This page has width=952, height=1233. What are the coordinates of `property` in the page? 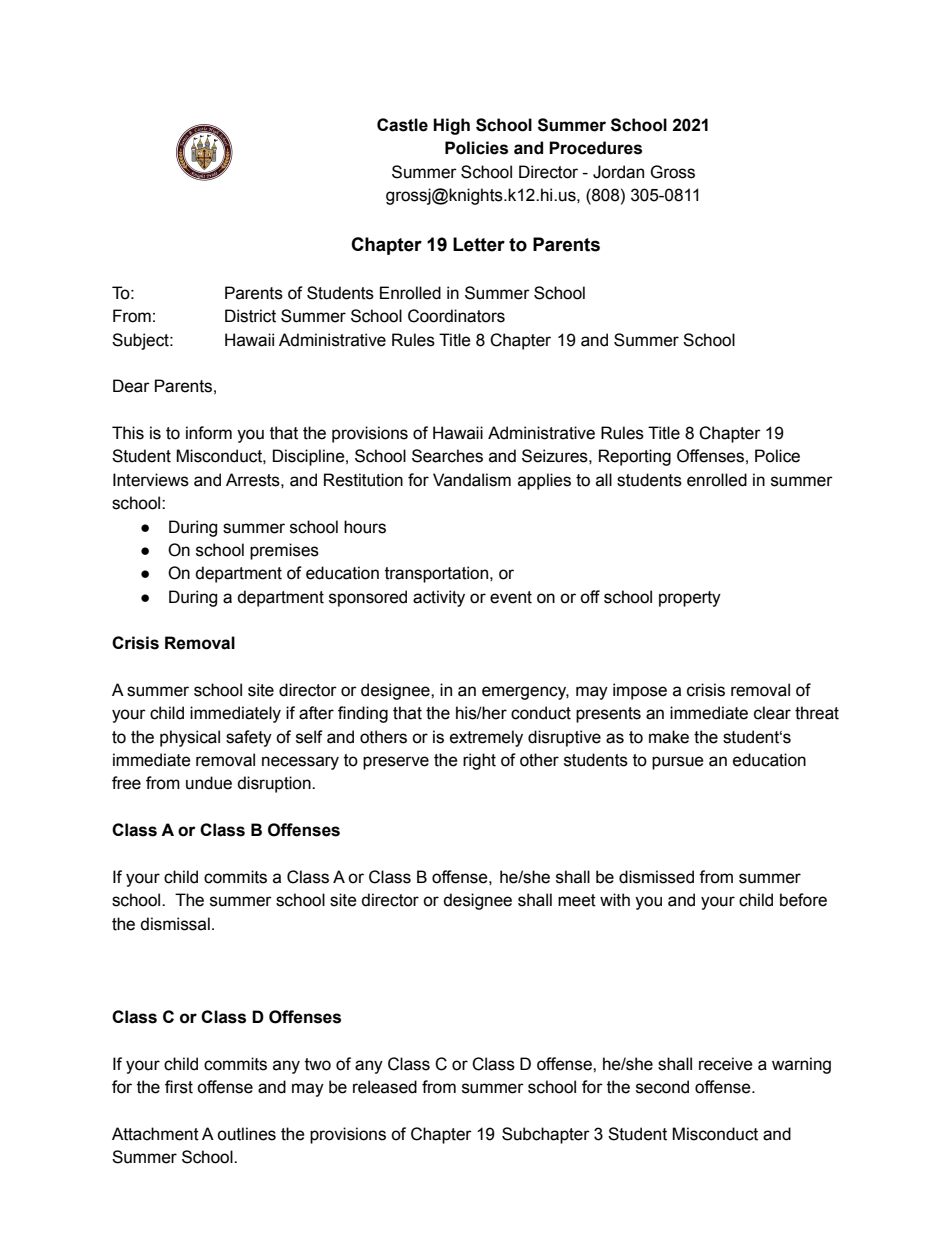 It's located at (690, 599).
